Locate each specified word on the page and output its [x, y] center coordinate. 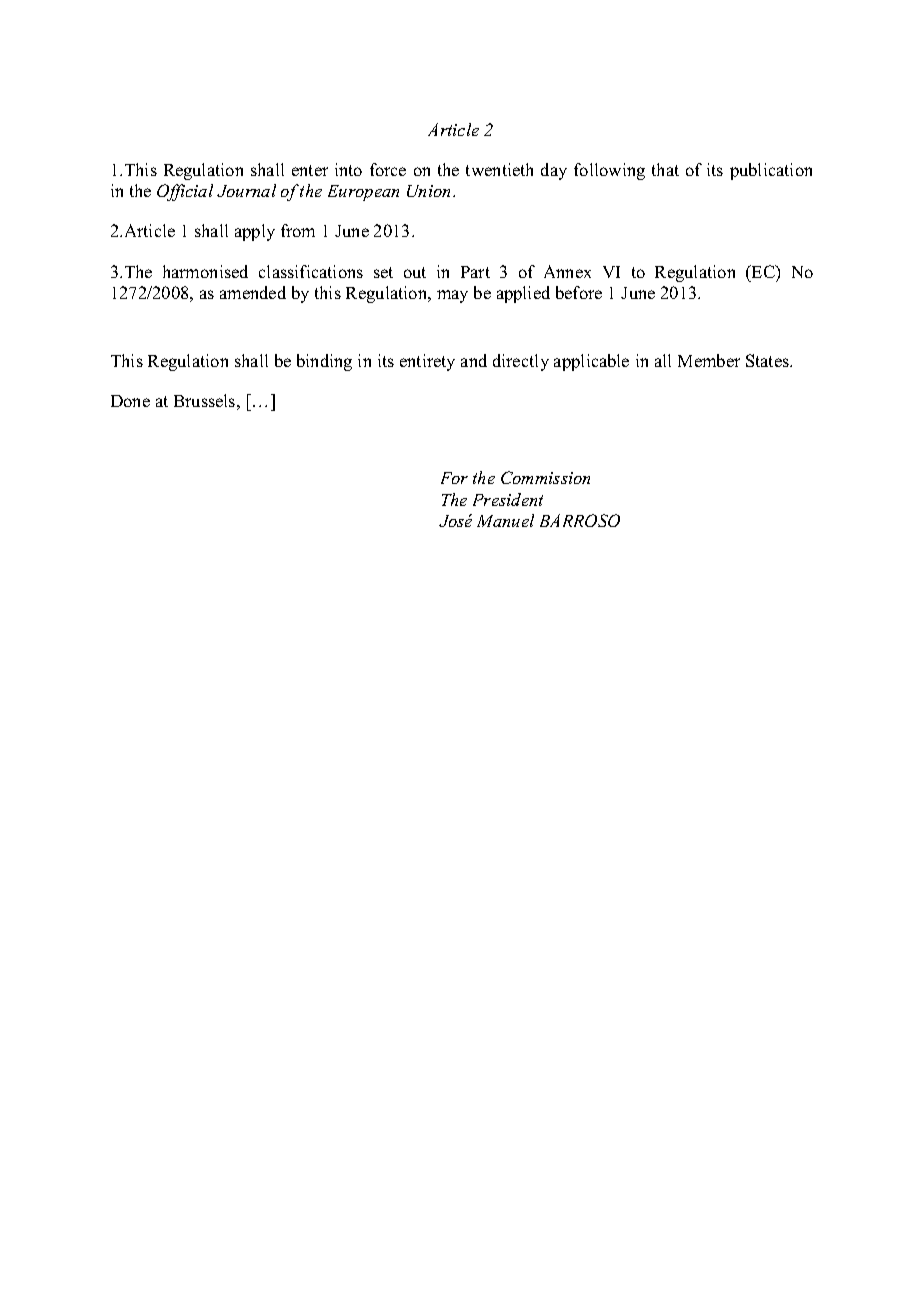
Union [430, 191]
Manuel [505, 520]
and [474, 360]
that [665, 169]
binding [324, 362]
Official [185, 192]
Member [709, 360]
